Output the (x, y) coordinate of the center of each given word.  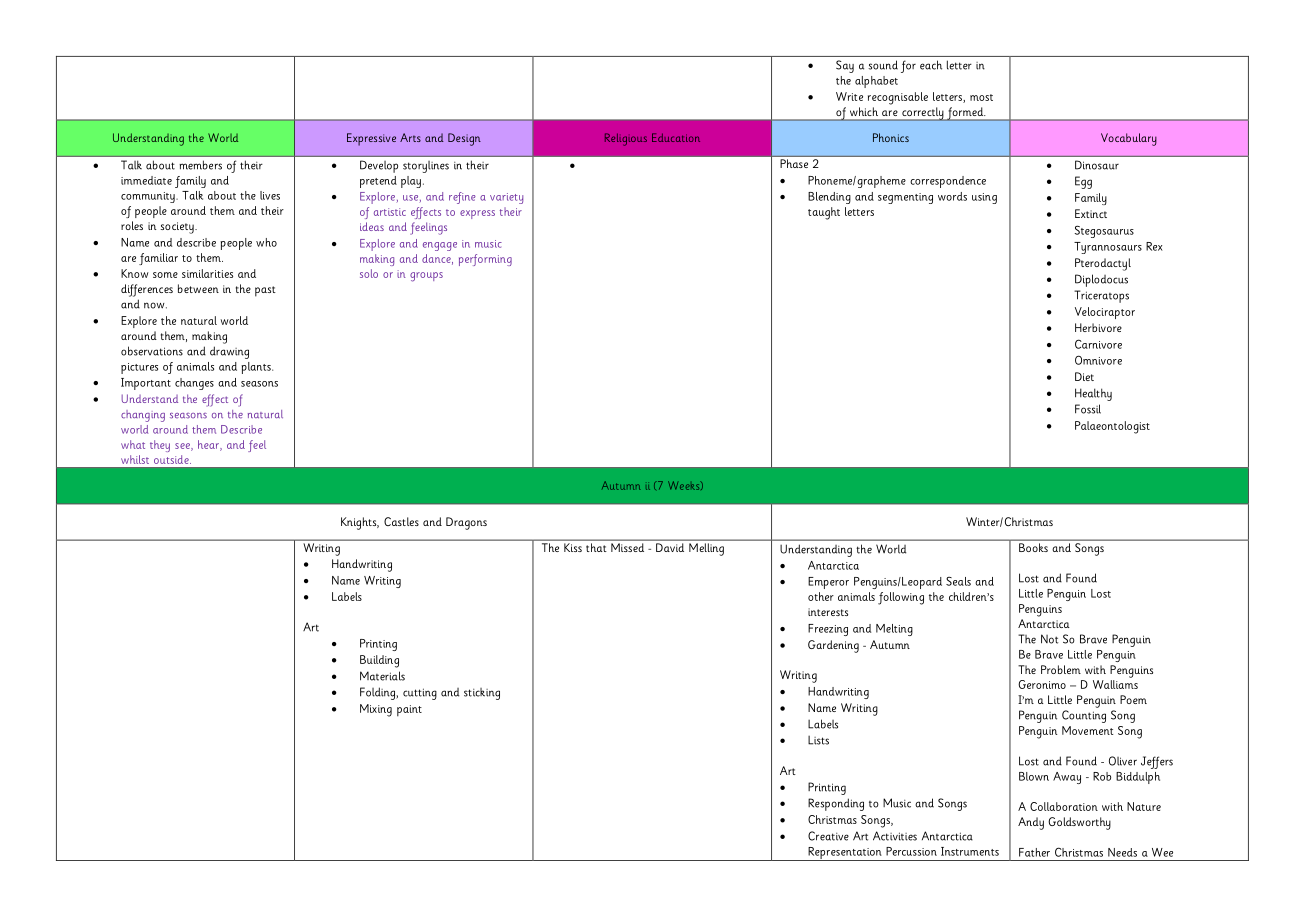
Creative (828, 836)
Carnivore (1098, 344)
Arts (410, 137)
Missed (627, 547)
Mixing (376, 710)
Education (676, 137)
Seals (958, 581)
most (981, 97)
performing (485, 260)
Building (379, 661)
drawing (229, 352)
